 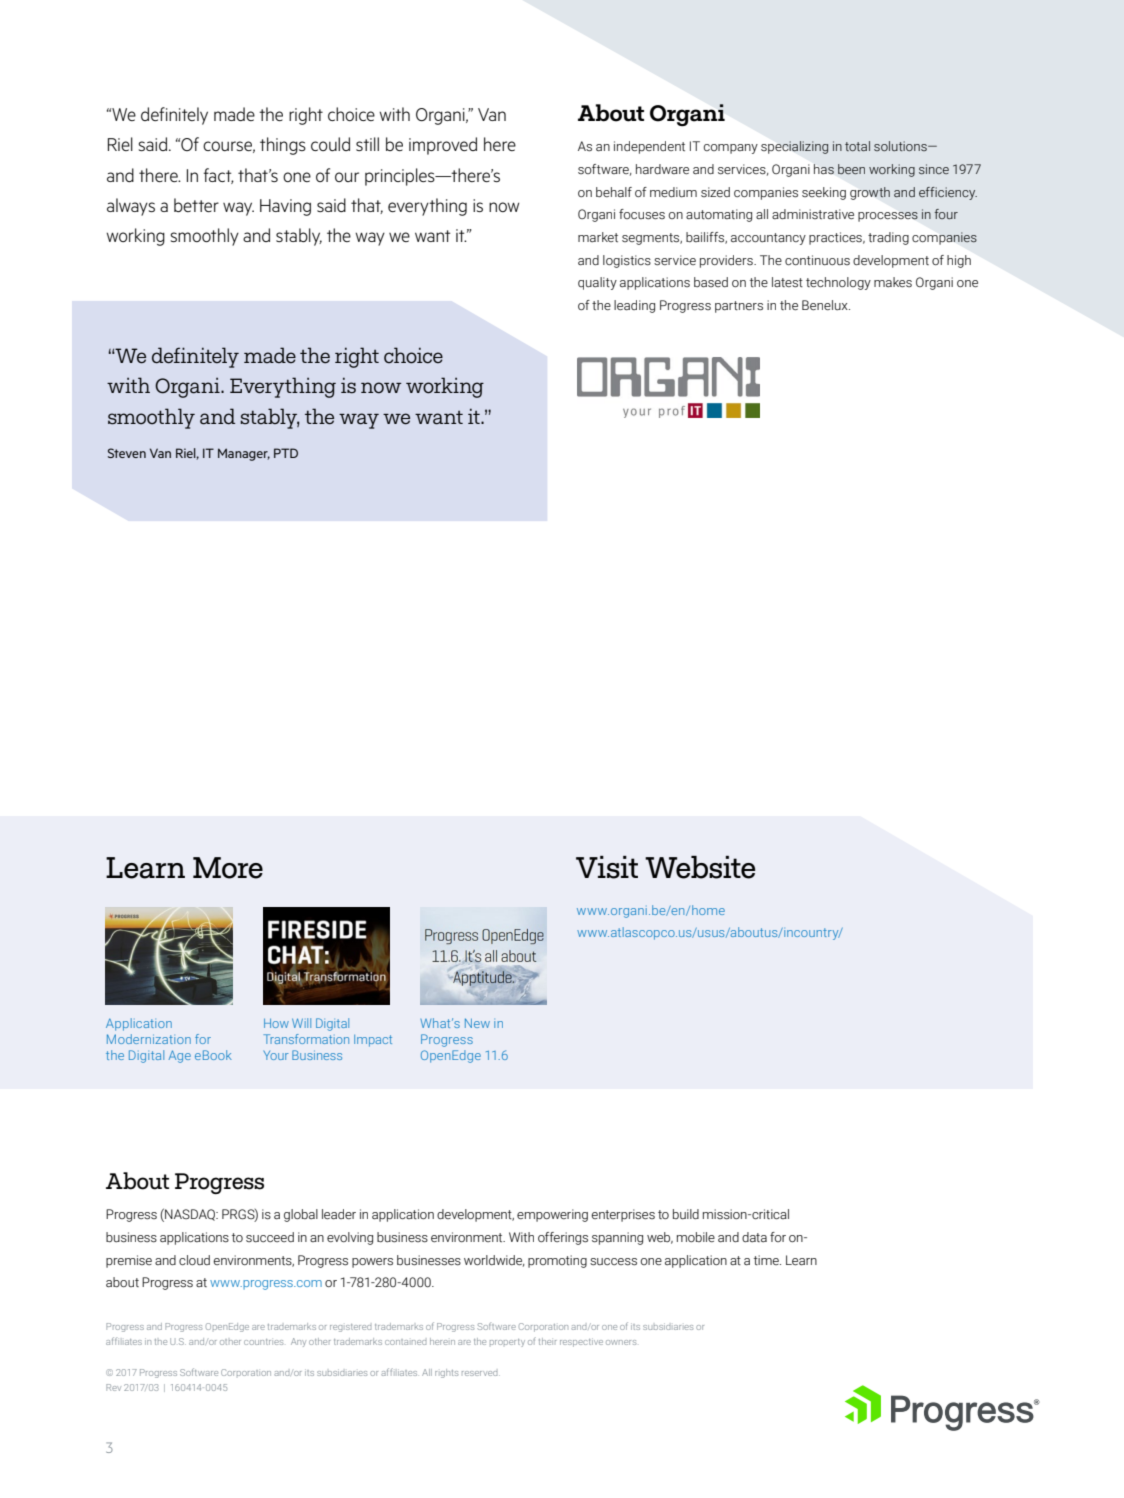 I want to click on New, so click(x=477, y=1023).
